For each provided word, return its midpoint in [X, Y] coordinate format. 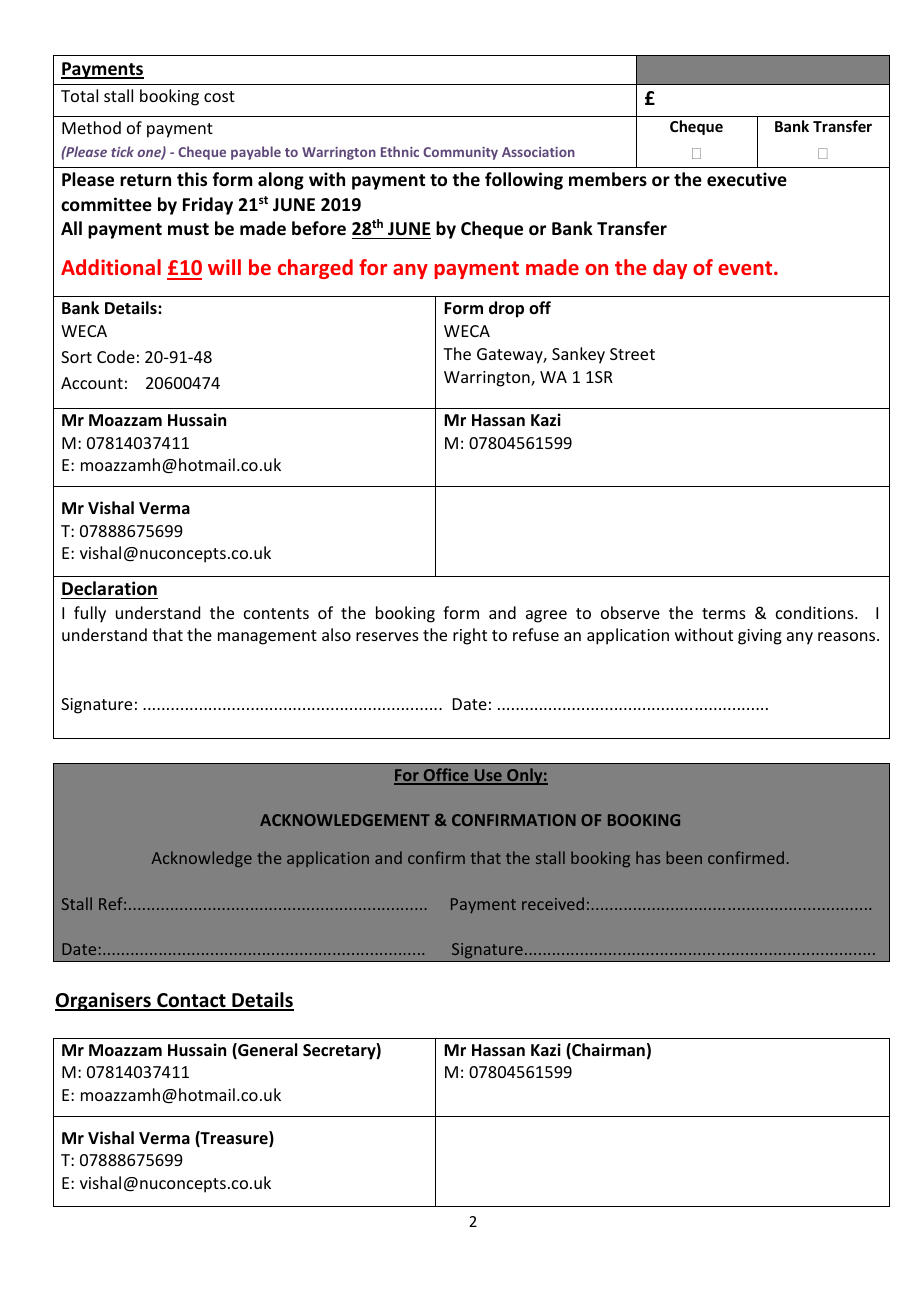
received [553, 903]
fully [90, 614]
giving [760, 637]
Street [632, 354]
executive [747, 179]
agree [546, 616]
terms [724, 613]
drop [506, 309]
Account [92, 383]
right [470, 636]
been [684, 857]
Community [460, 153]
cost [219, 96]
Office [446, 776]
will [224, 267]
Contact [191, 1001]
